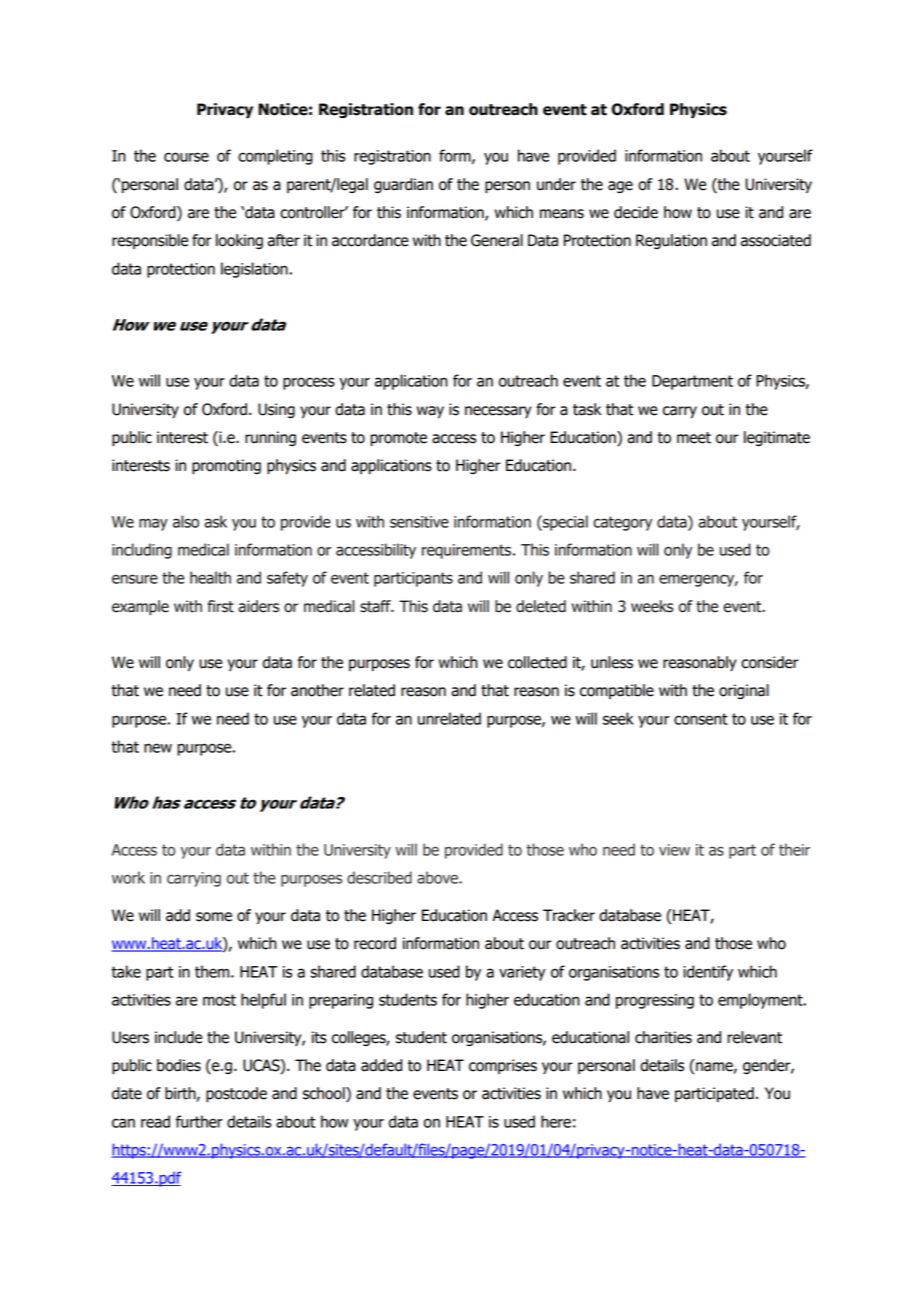 This screenshot has height=1308, width=924. What do you see at coordinates (214, 917) in the screenshot?
I see `some` at bounding box center [214, 917].
